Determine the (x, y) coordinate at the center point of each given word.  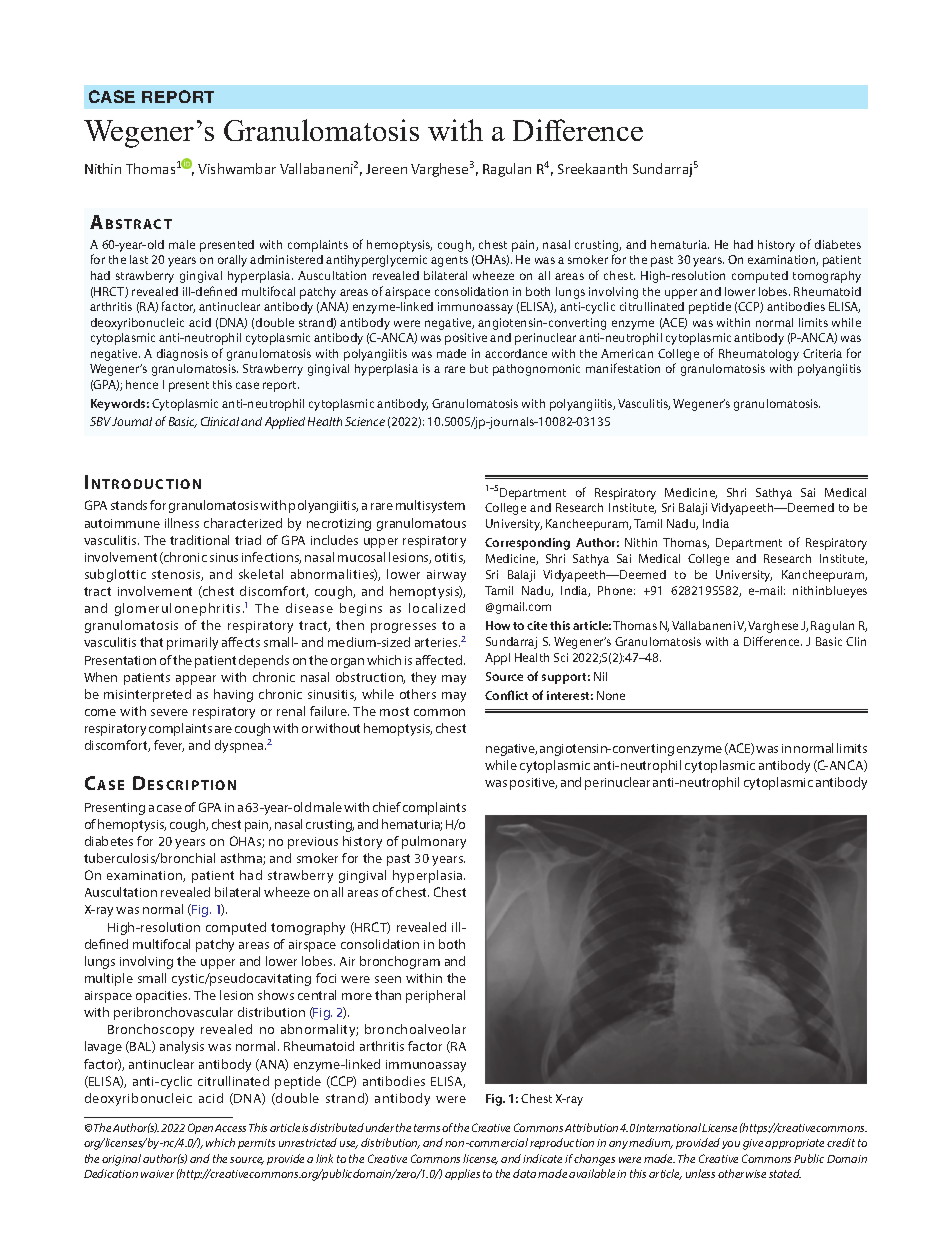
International (669, 1127)
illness (182, 523)
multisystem (430, 506)
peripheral (435, 996)
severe (169, 712)
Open (200, 1128)
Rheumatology (759, 355)
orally (232, 261)
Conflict (506, 695)
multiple (109, 979)
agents (449, 261)
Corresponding (527, 544)
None (611, 695)
